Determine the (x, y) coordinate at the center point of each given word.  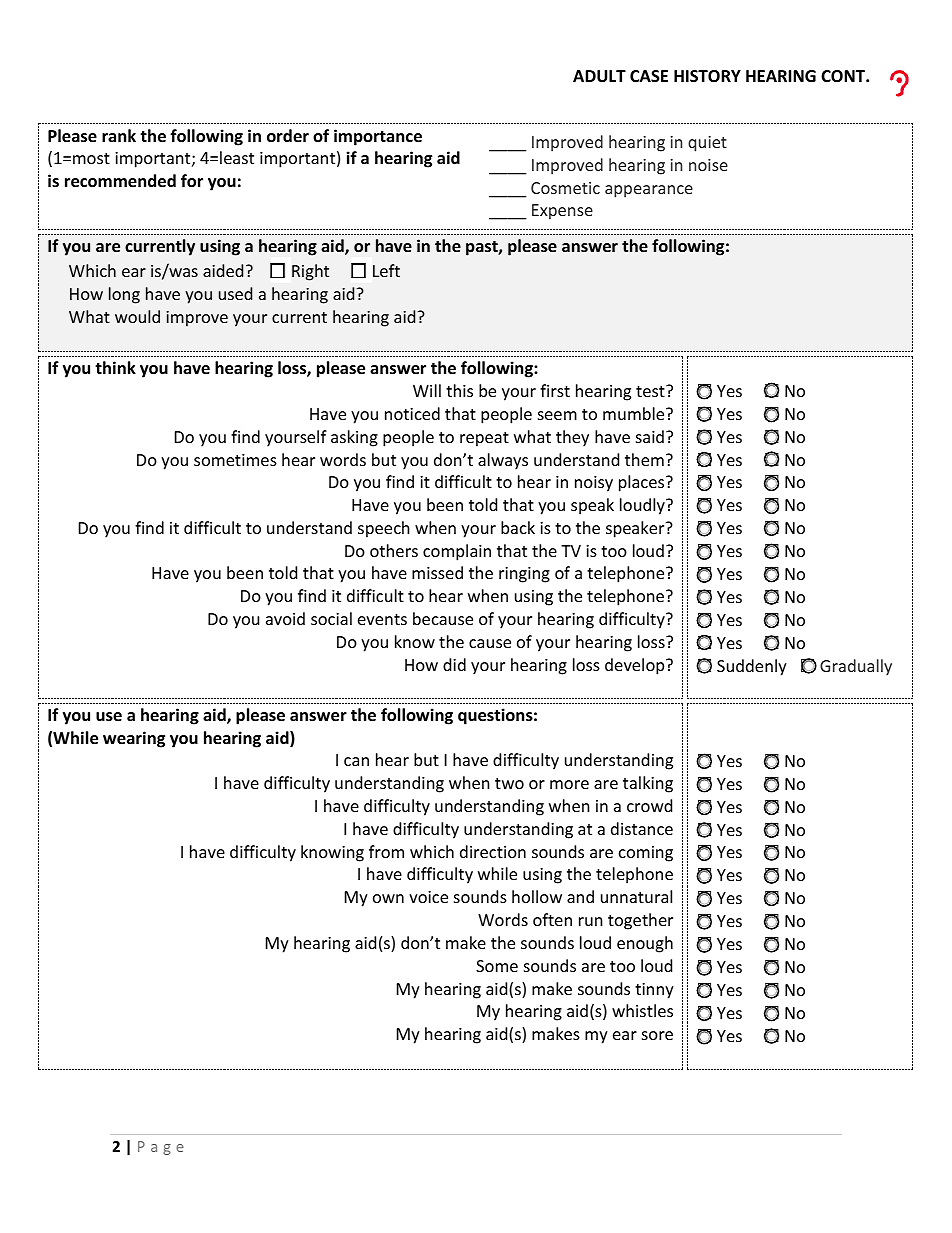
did (454, 664)
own (388, 898)
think (115, 367)
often (552, 919)
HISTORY (707, 76)
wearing (134, 739)
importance (378, 137)
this (459, 390)
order (288, 136)
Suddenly (752, 667)
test (651, 391)
